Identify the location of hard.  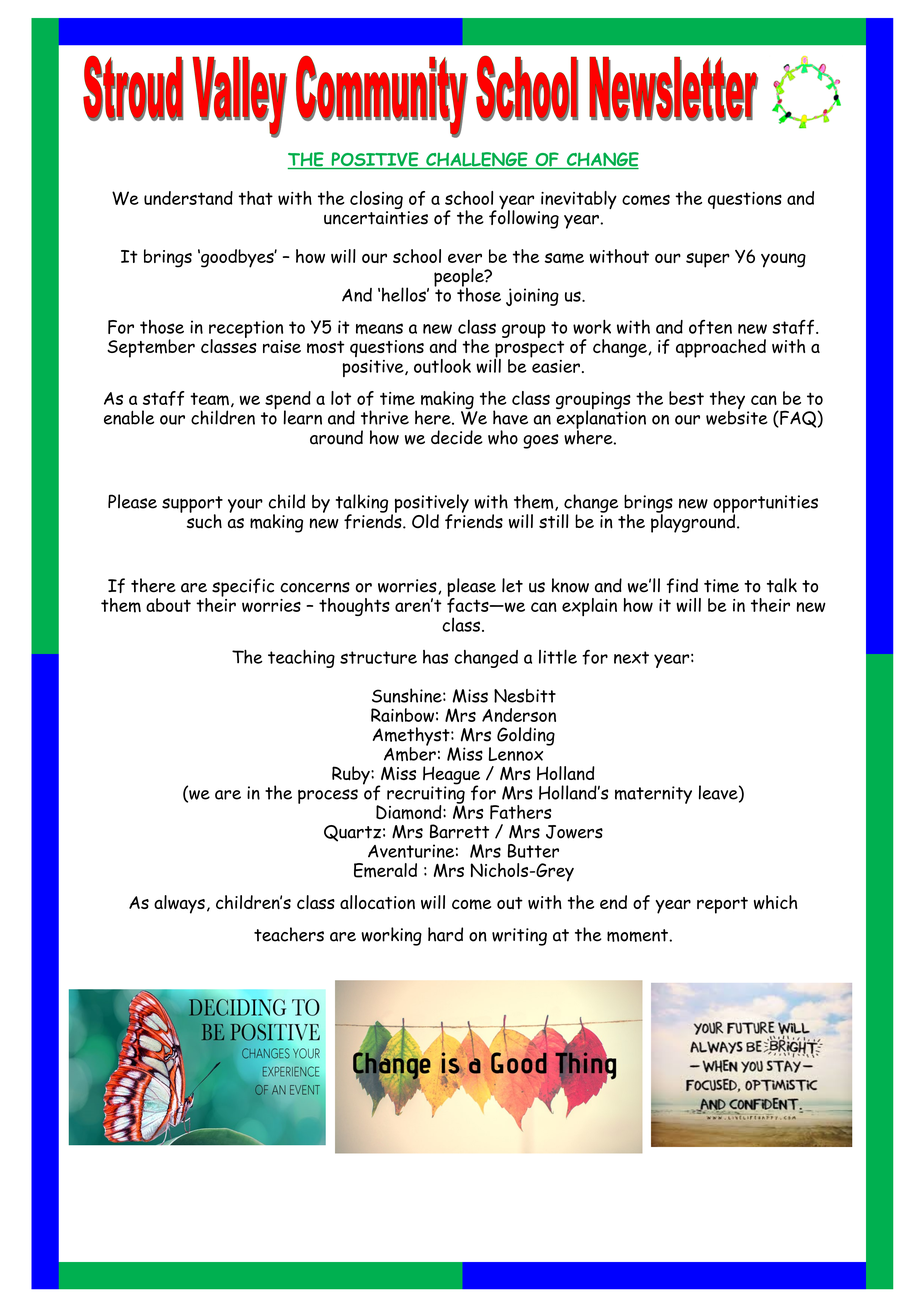
(445, 934).
